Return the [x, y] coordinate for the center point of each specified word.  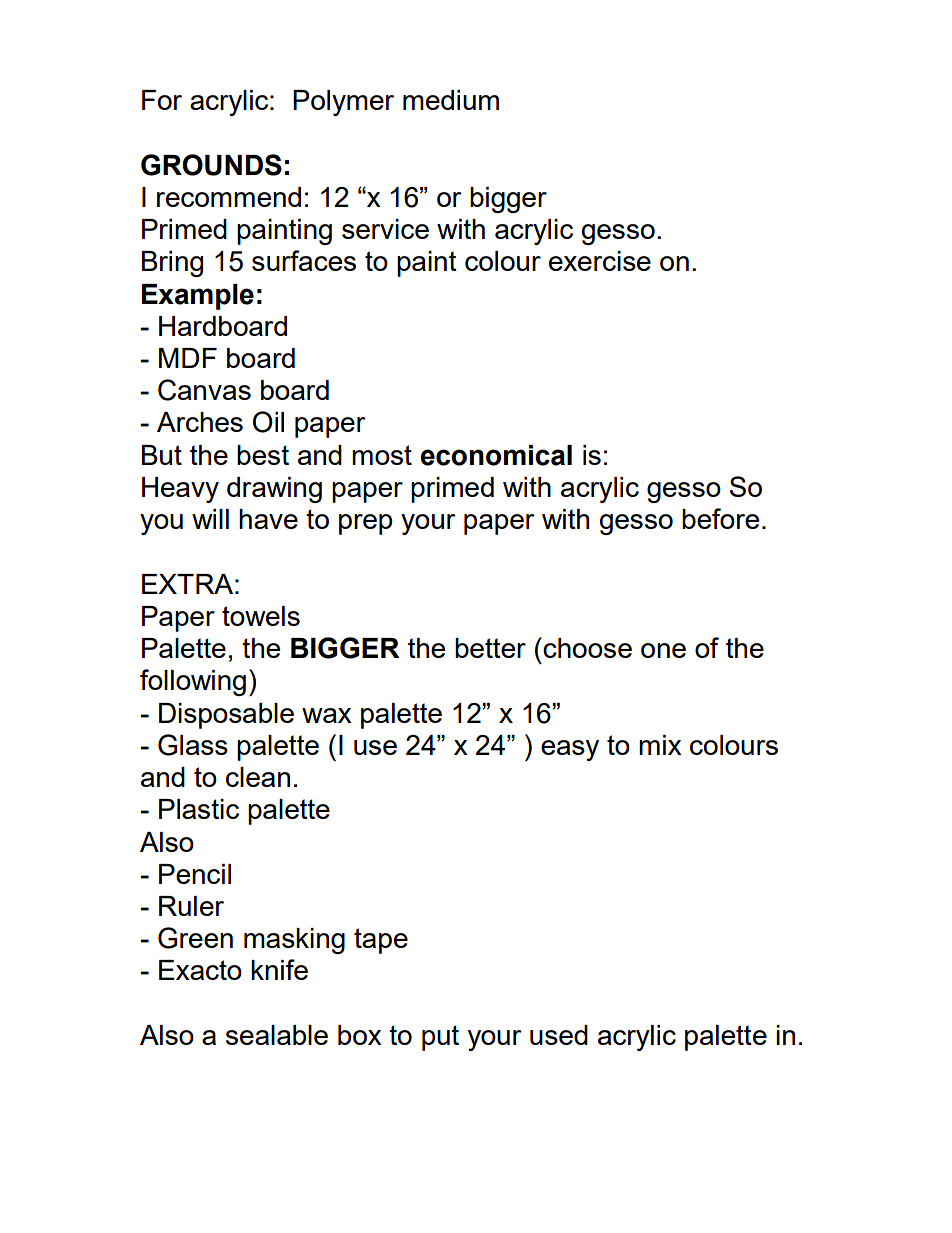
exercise [600, 261]
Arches [200, 422]
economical [496, 455]
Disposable [226, 716]
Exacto [200, 970]
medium [451, 100]
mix [660, 745]
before [720, 518]
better [490, 648]
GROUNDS [211, 165]
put [440, 1038]
